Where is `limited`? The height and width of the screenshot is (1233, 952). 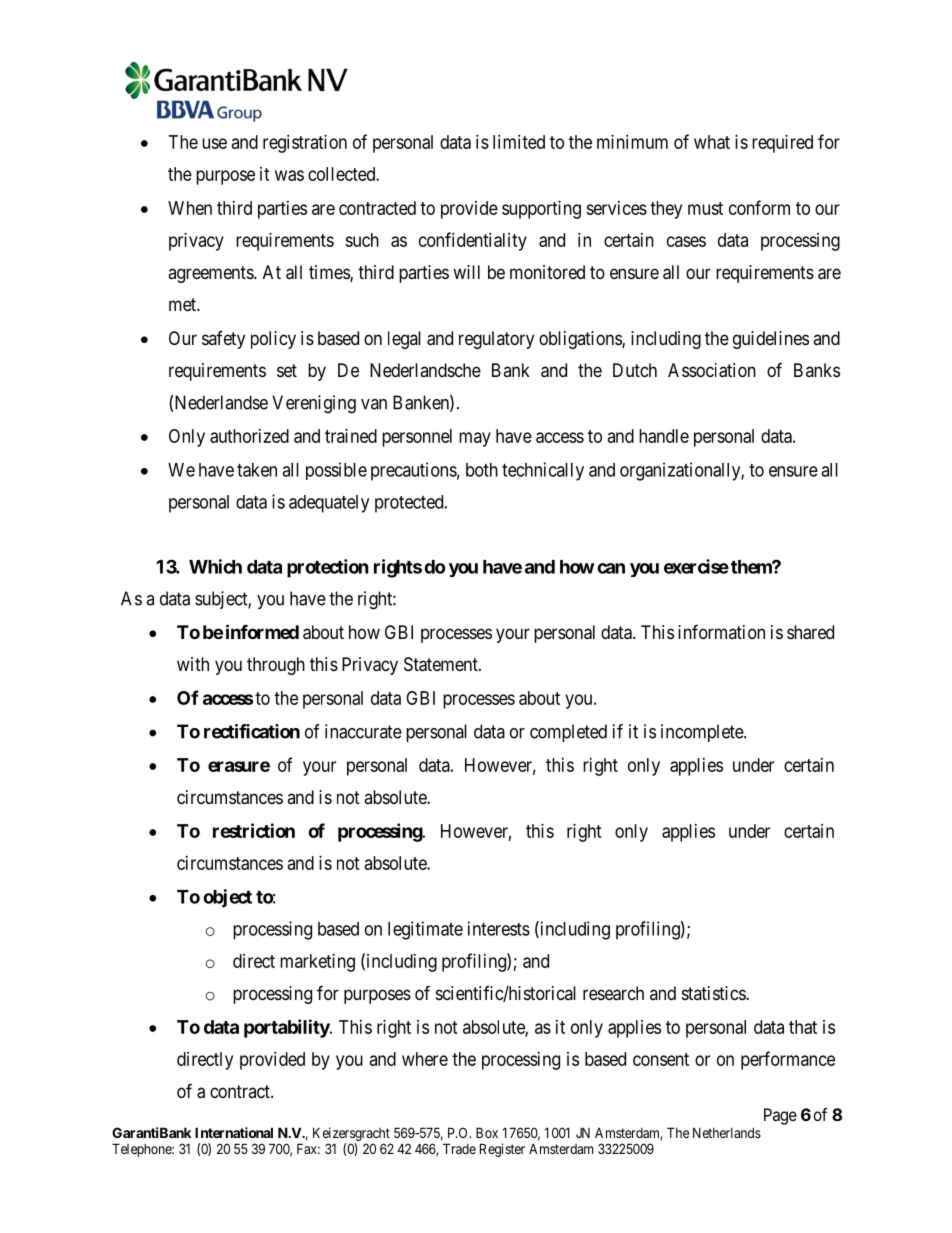
limited is located at coordinates (519, 142).
